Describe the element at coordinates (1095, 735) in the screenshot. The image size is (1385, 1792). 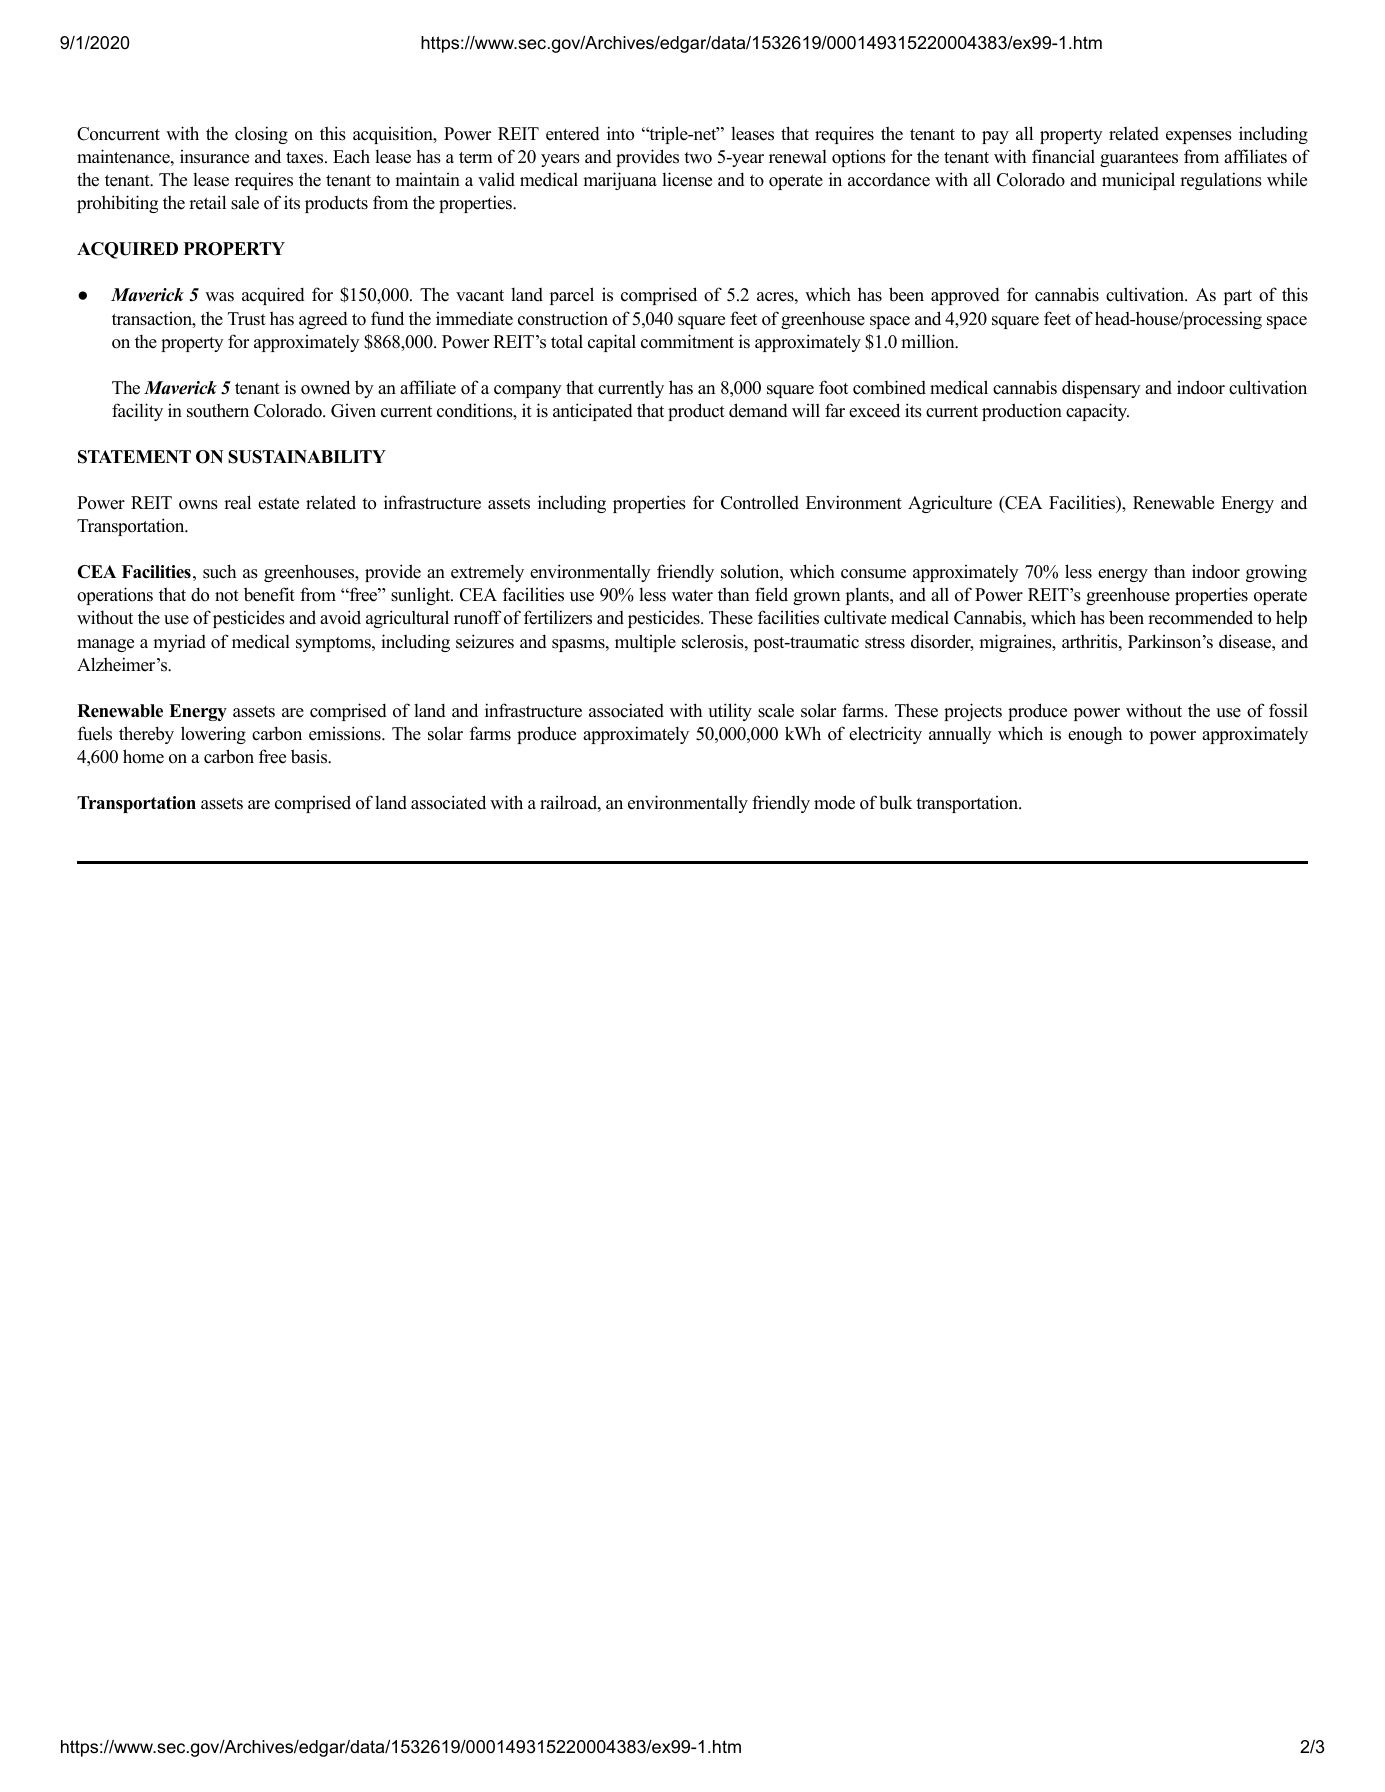
I see `enough` at that location.
